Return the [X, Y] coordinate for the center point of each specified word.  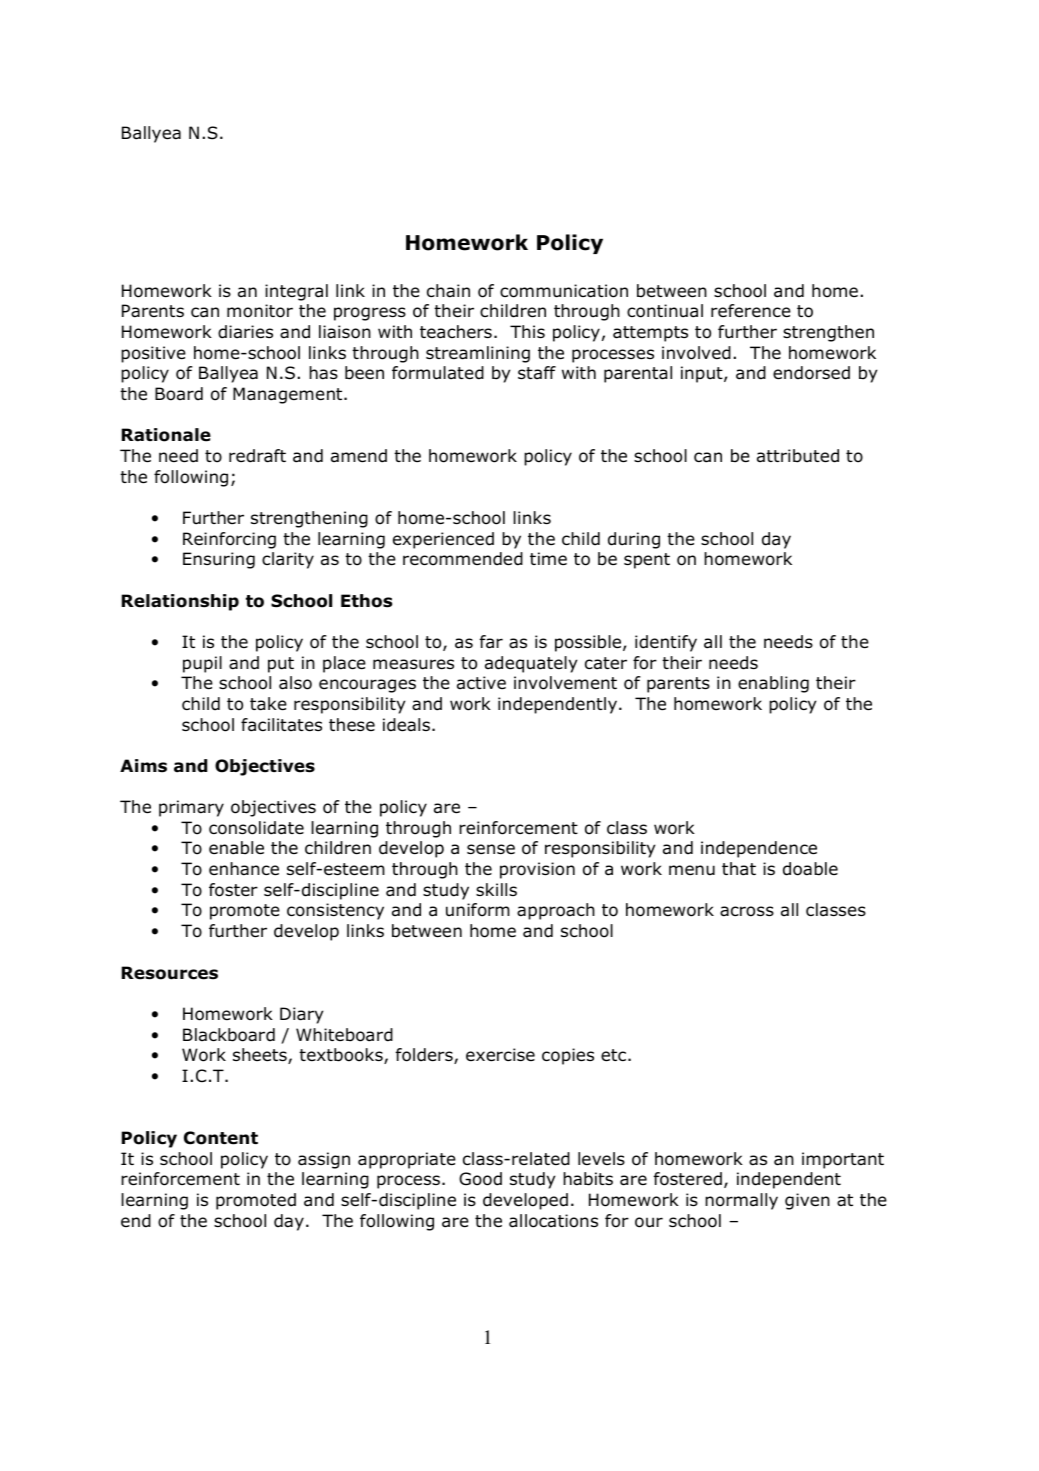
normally [741, 1201]
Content [221, 1138]
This [527, 331]
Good [480, 1179]
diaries [245, 332]
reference [751, 311]
